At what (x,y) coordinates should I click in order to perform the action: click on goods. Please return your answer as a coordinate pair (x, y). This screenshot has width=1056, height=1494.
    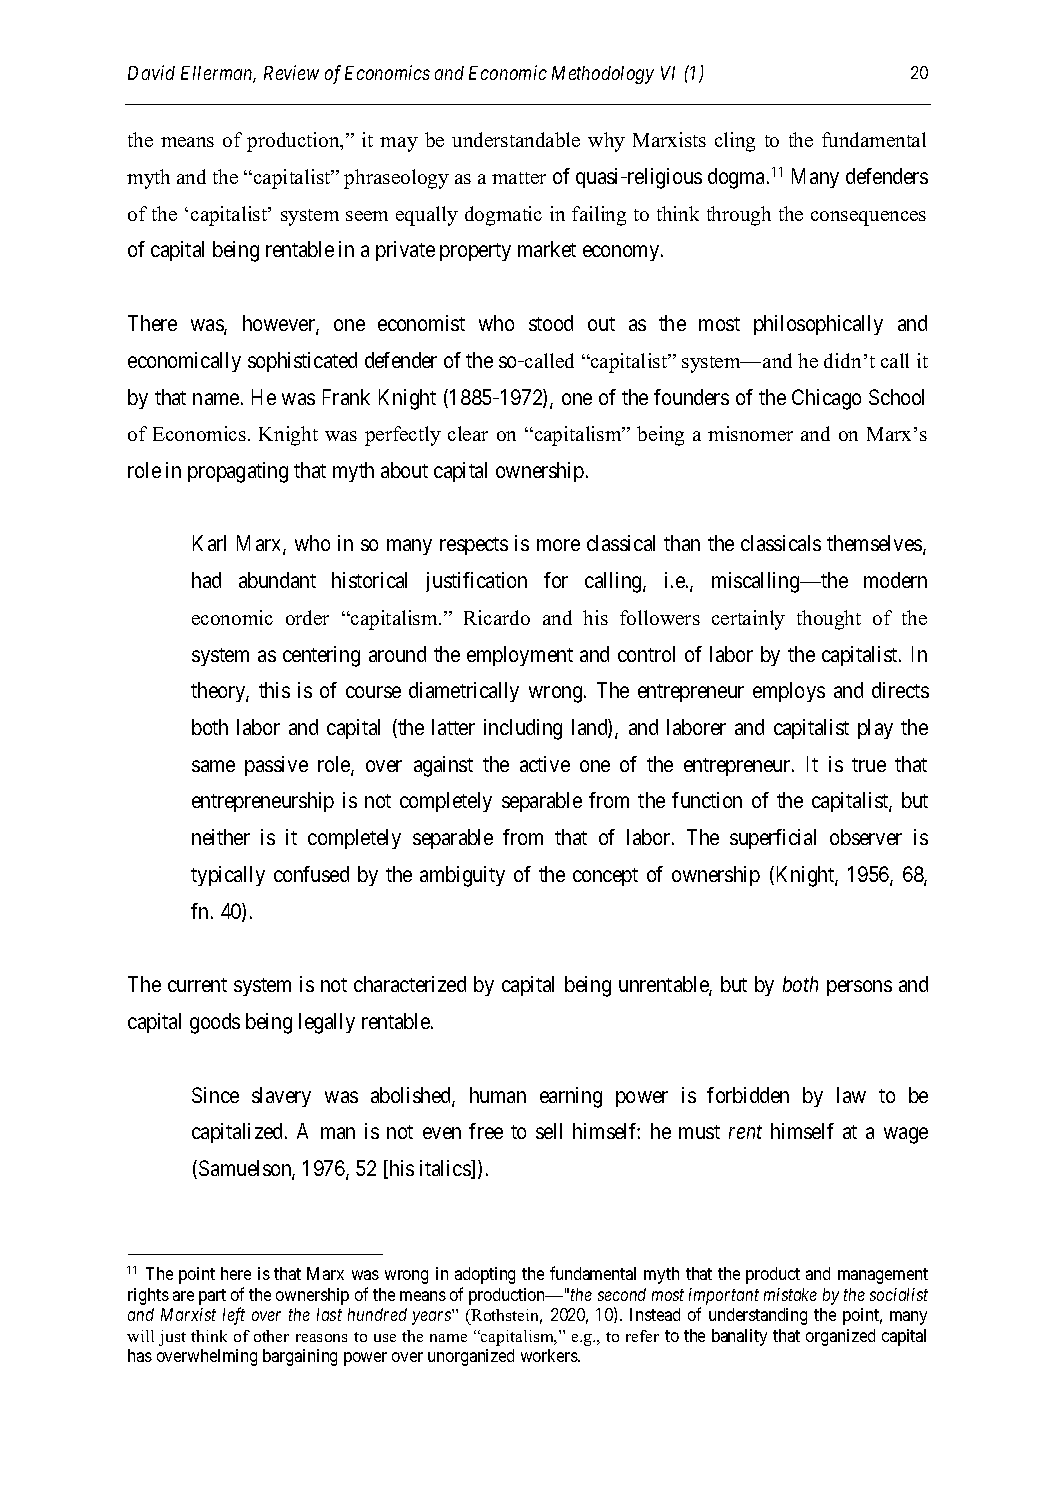
    Looking at the image, I should click on (215, 1023).
